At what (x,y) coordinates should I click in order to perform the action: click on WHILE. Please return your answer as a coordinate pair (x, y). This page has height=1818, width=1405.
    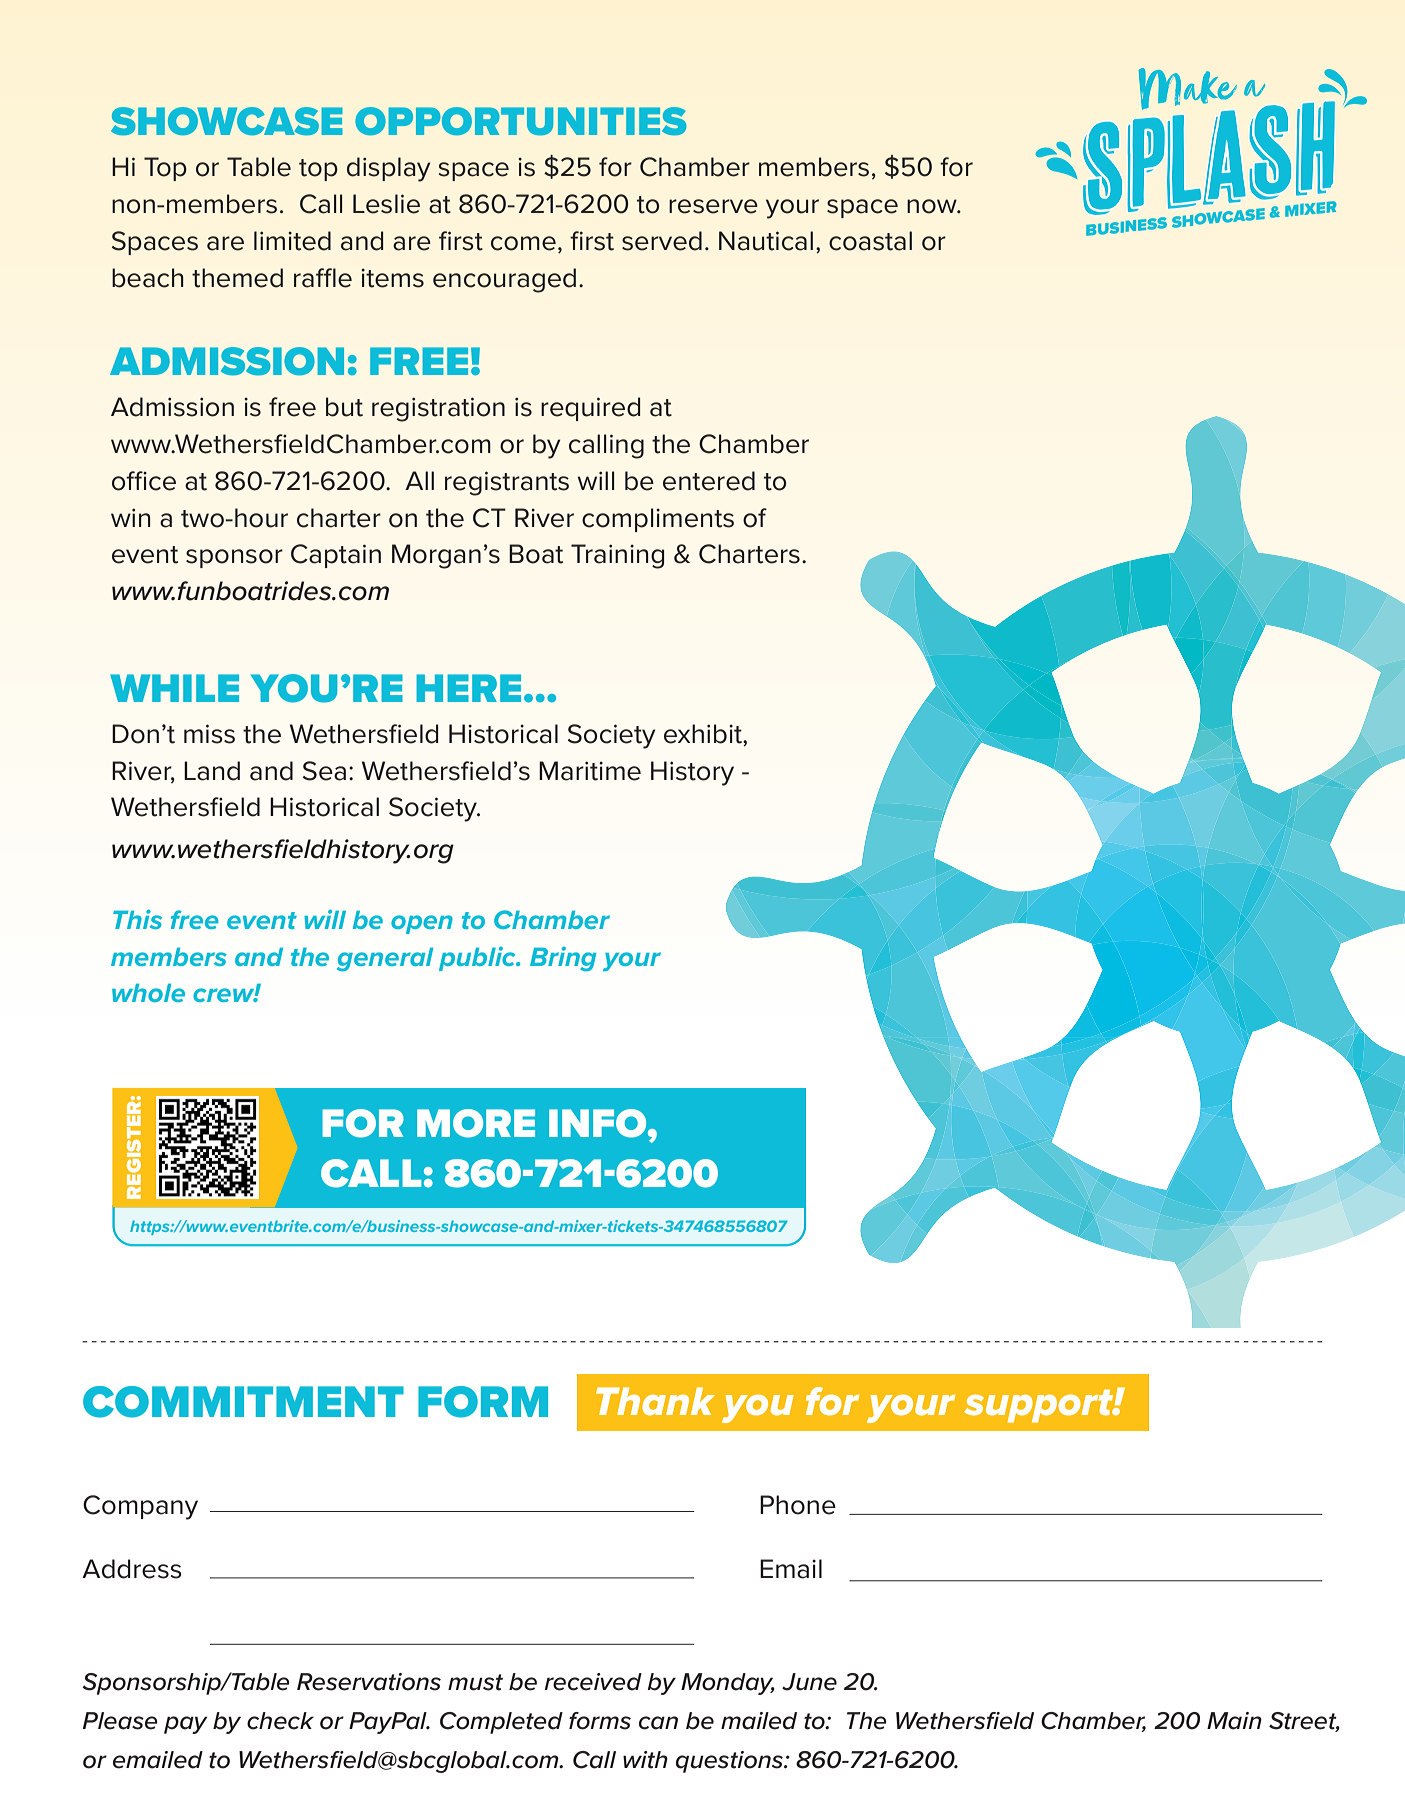
    Looking at the image, I should click on (174, 688).
